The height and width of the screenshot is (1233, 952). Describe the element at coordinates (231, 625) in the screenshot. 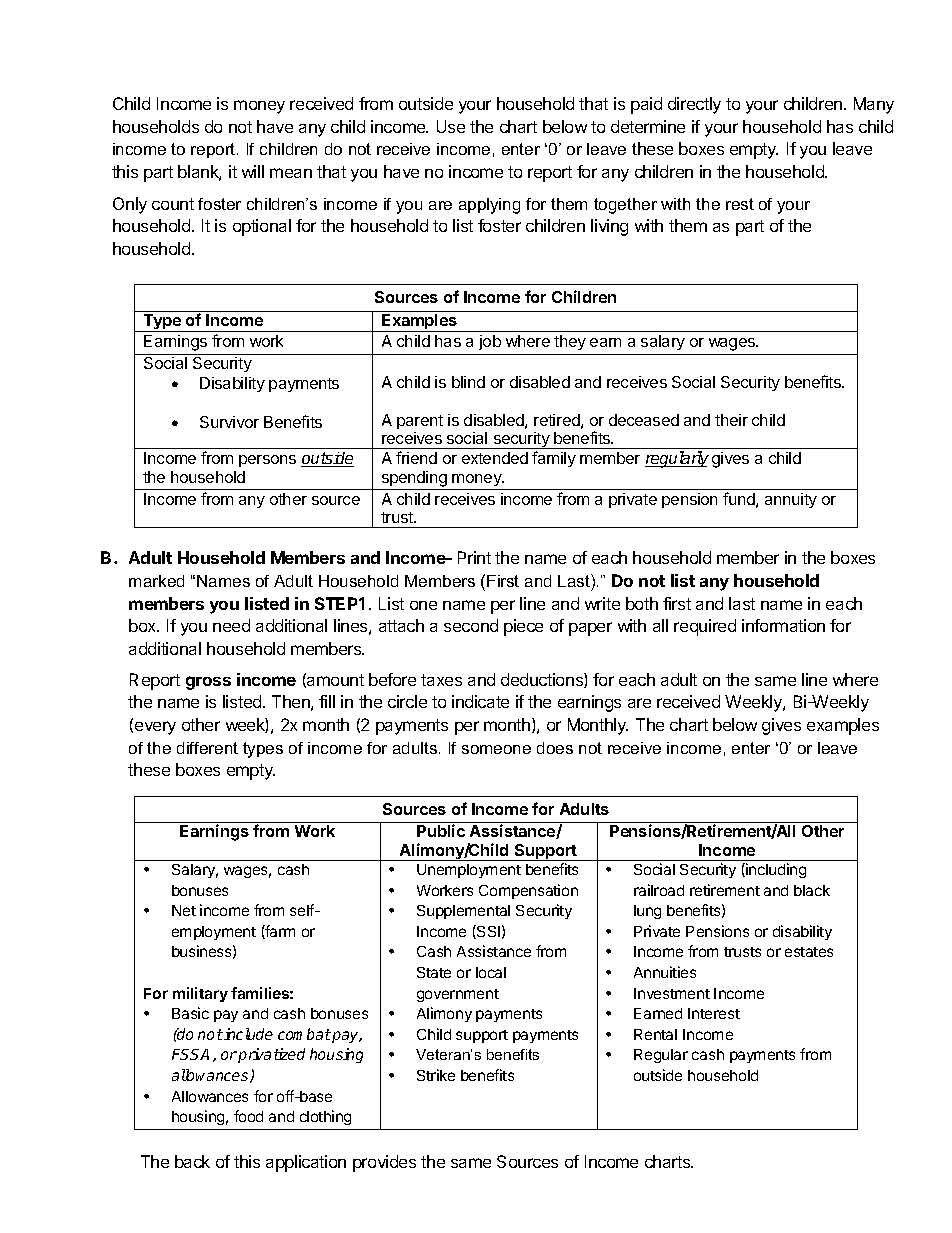

I see `need` at that location.
